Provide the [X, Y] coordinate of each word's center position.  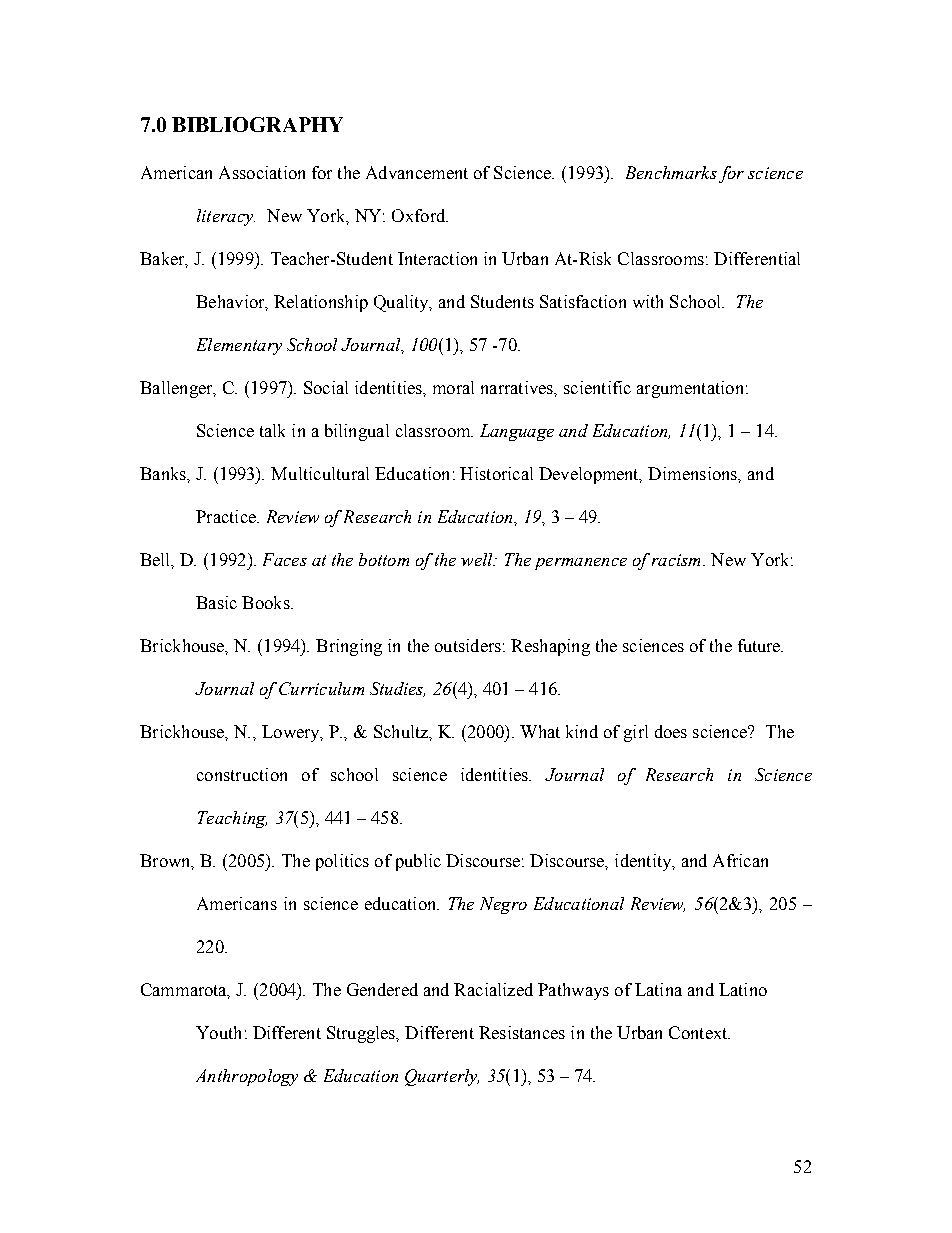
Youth [218, 1032]
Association [262, 172]
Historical [496, 473]
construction [242, 774]
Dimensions [693, 473]
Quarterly [442, 1077]
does [671, 731]
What [540, 731]
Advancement [417, 172]
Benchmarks [671, 172]
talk [272, 430]
